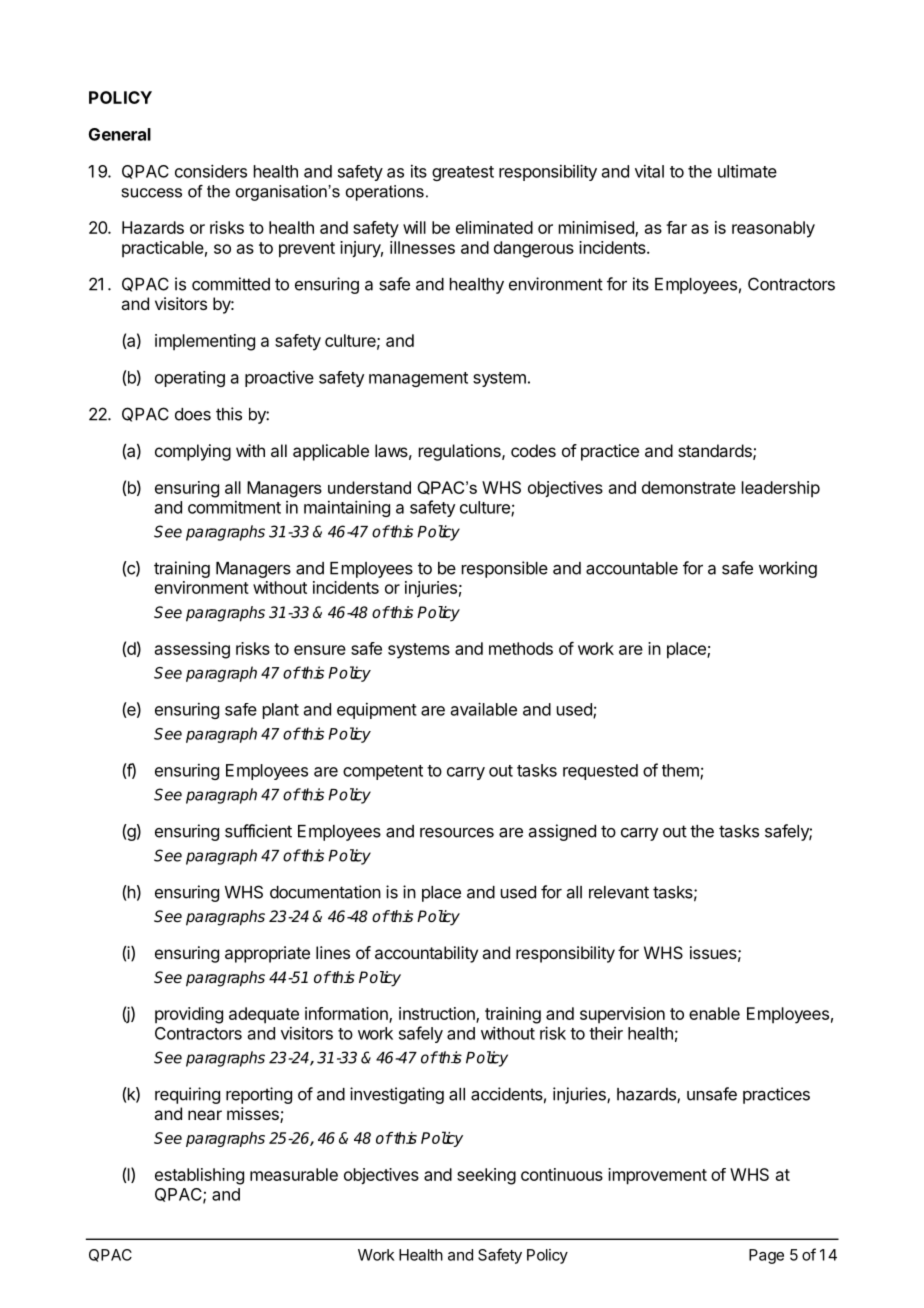 The width and height of the screenshot is (924, 1308). Describe the element at coordinates (463, 173) in the screenshot. I see `greatest` at that location.
